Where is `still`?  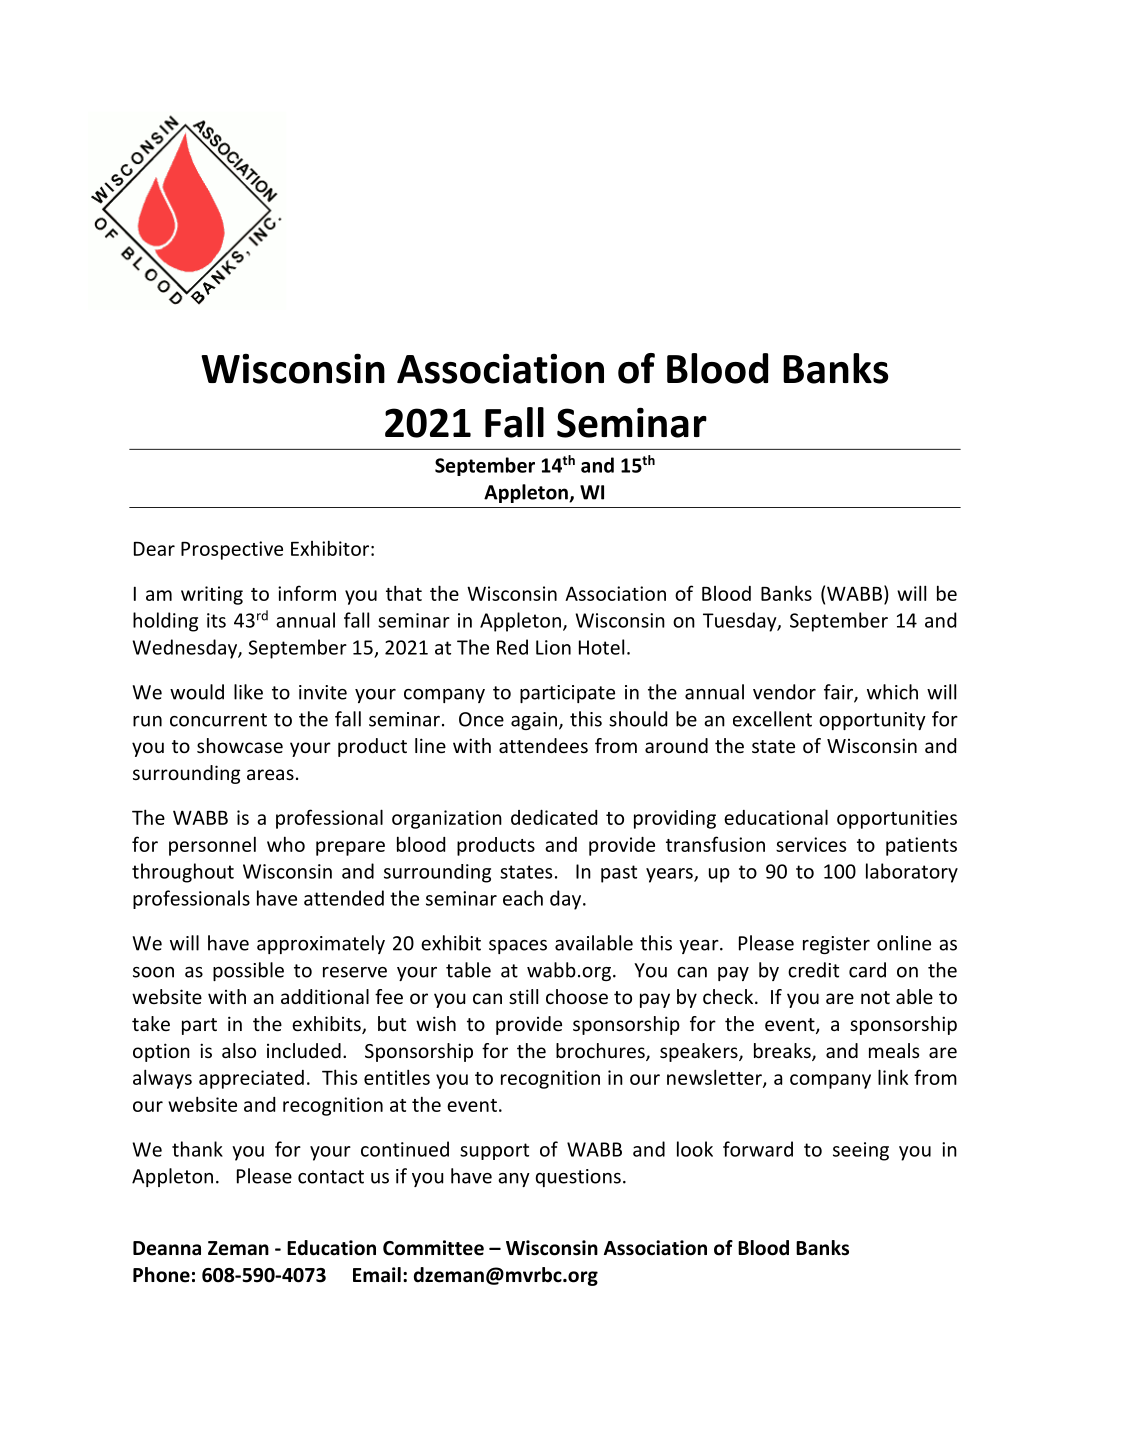 still is located at coordinates (523, 996).
